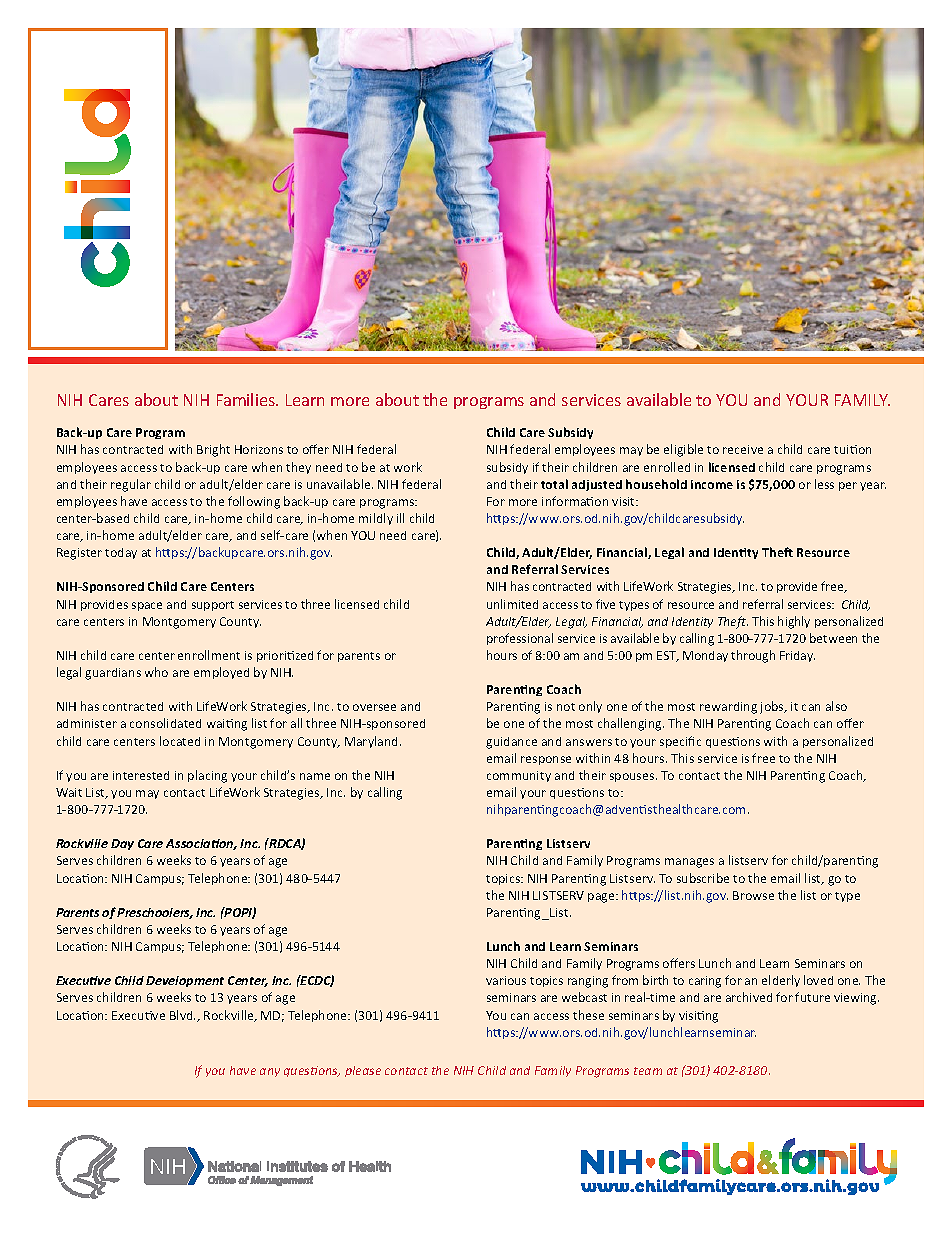 Image resolution: width=952 pixels, height=1233 pixels. What do you see at coordinates (794, 622) in the page?
I see `highly` at bounding box center [794, 622].
